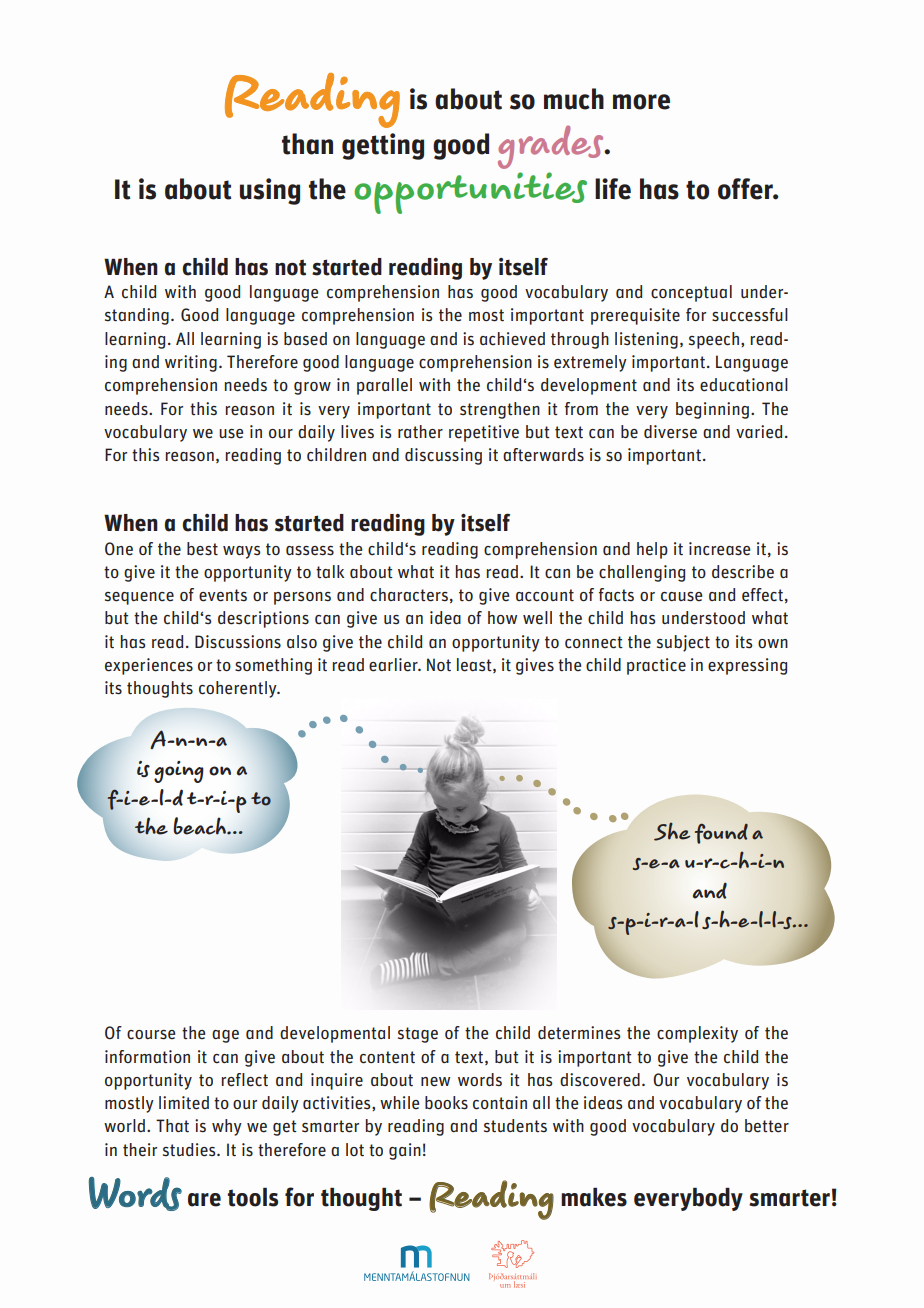 The image size is (924, 1308). Describe the element at coordinates (238, 642) in the screenshot. I see `Discussions` at that location.
